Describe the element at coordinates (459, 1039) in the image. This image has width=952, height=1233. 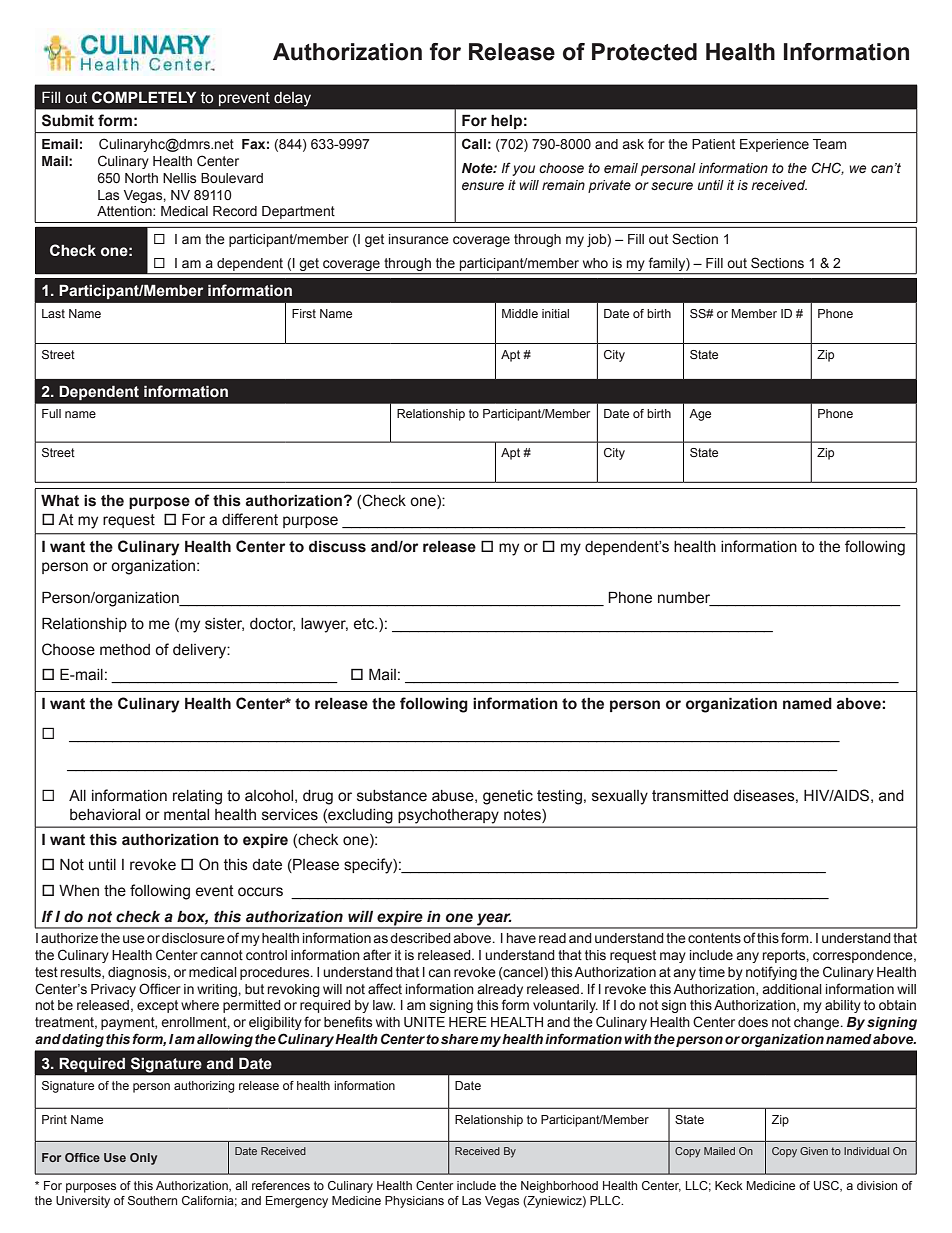
I see `share` at that location.
